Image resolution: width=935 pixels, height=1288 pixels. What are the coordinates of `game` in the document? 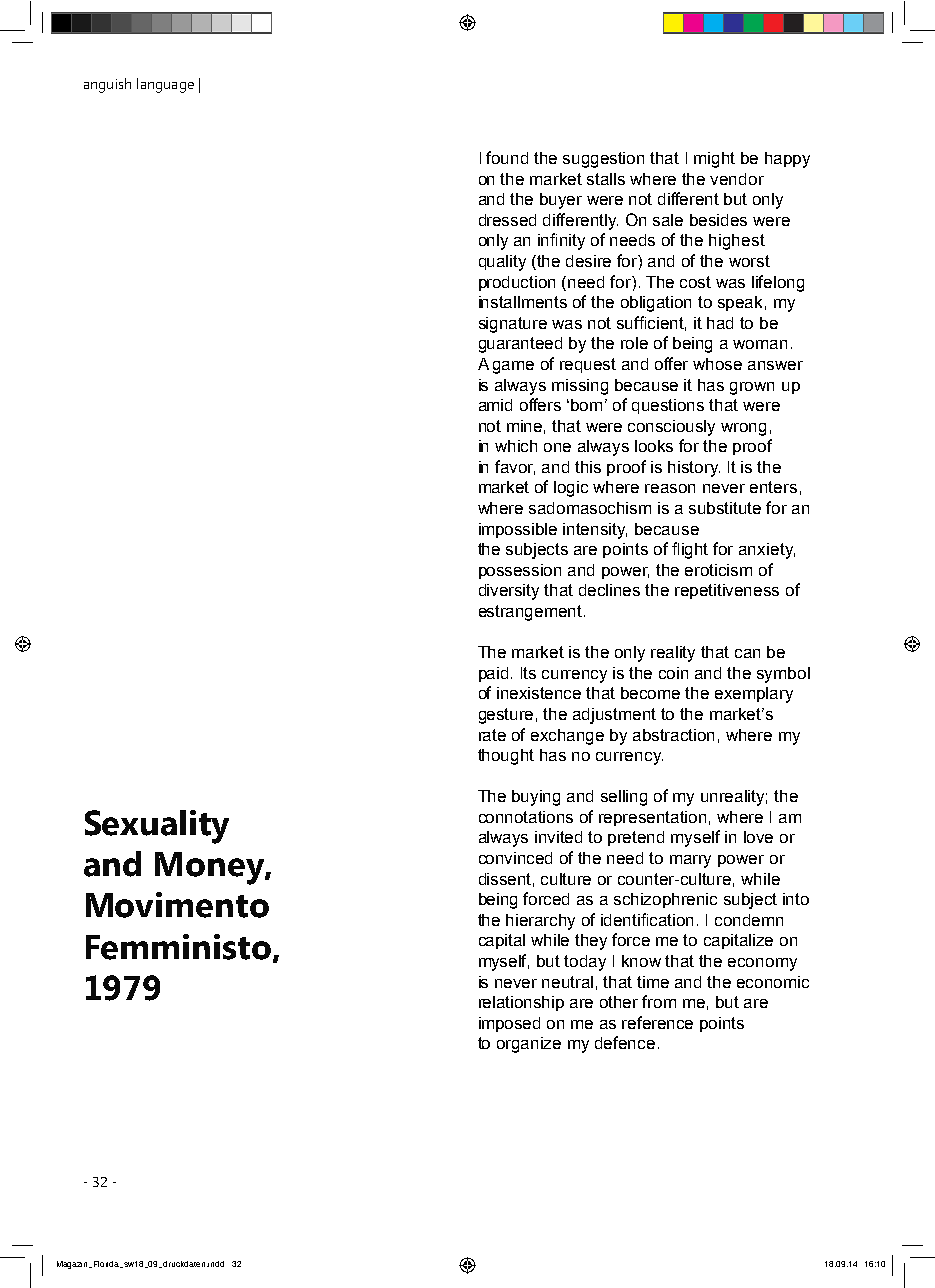 It's located at (513, 367).
